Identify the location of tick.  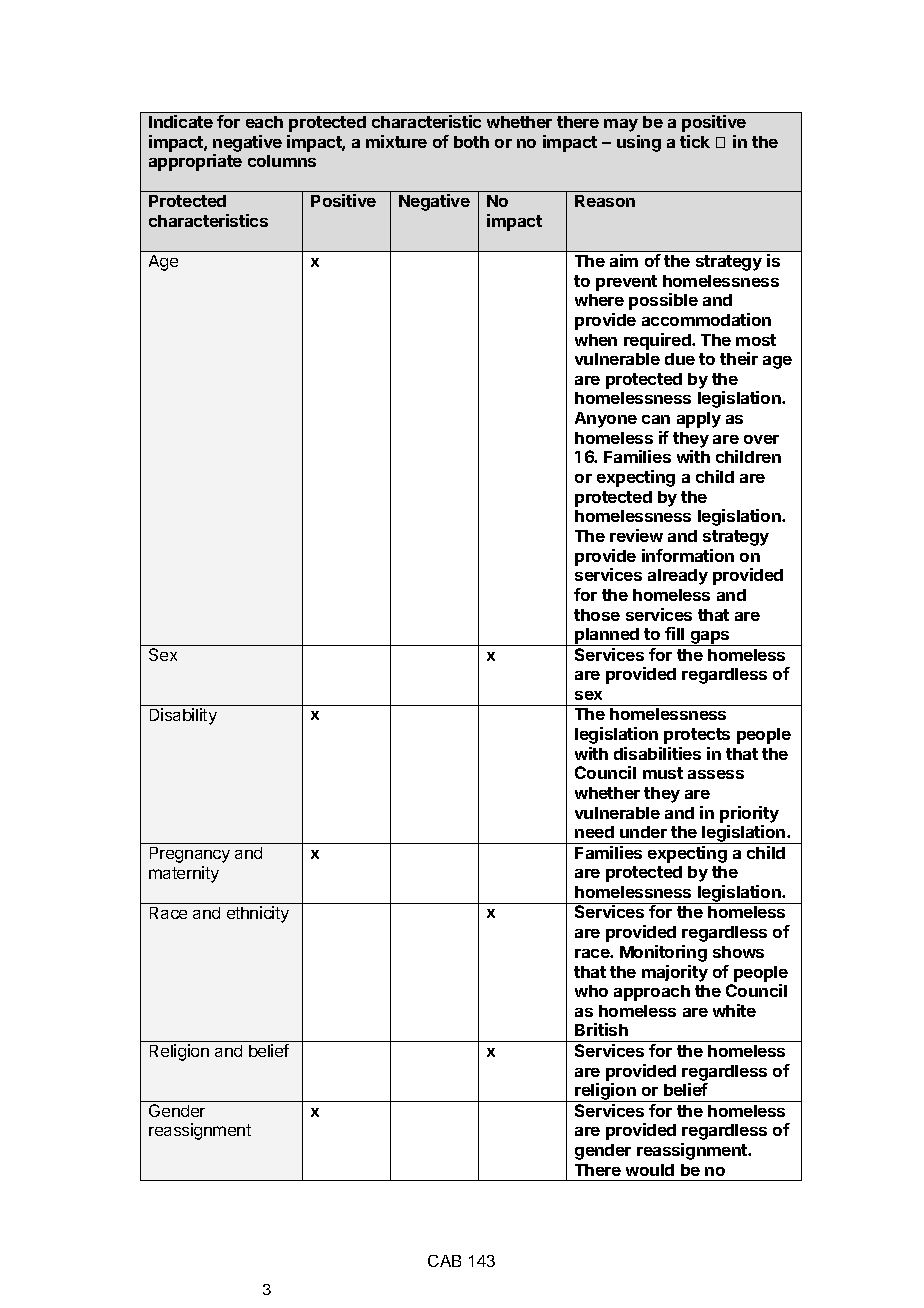
(695, 141).
